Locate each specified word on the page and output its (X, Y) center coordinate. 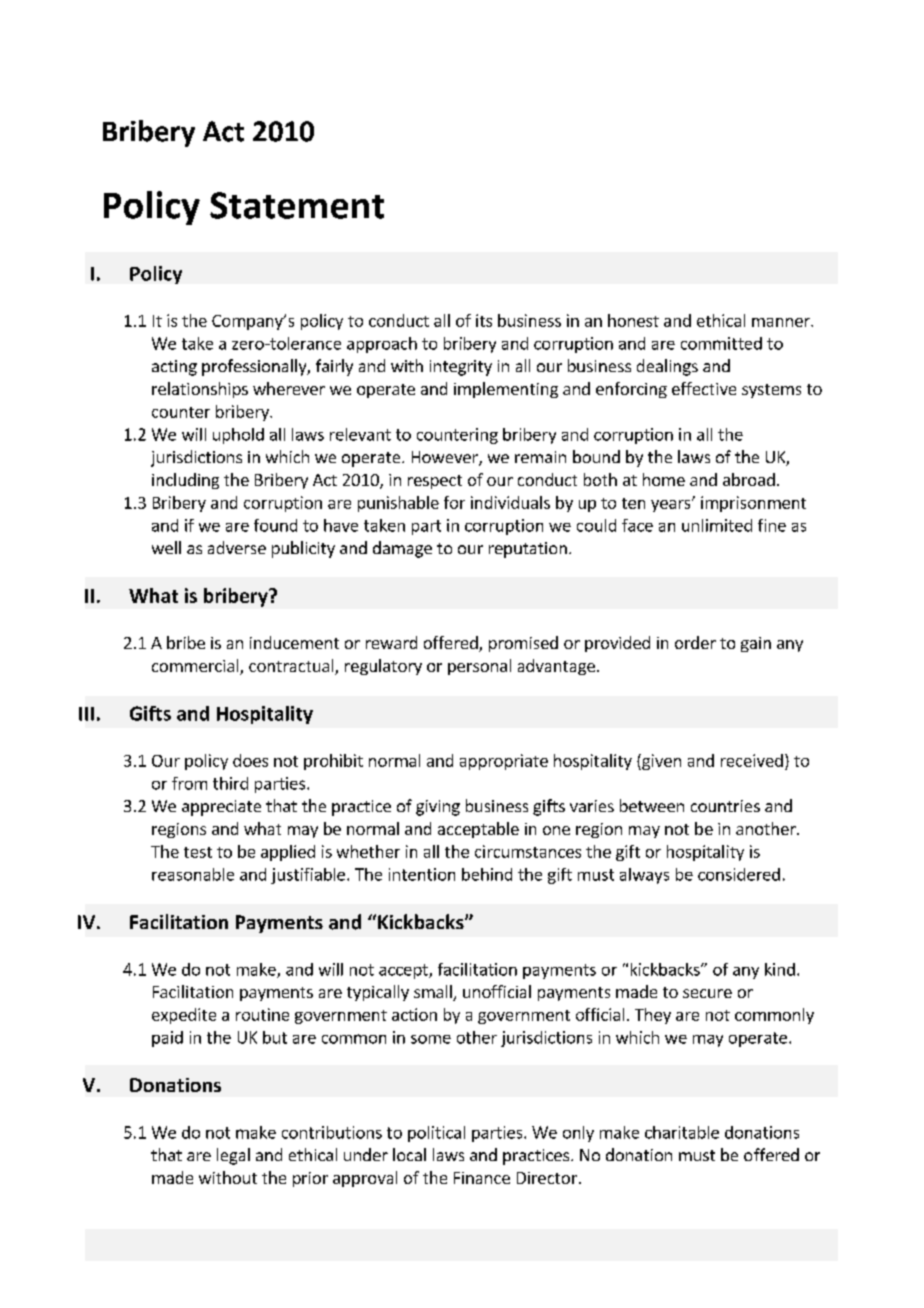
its (484, 320)
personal (479, 667)
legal (233, 1156)
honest (633, 320)
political (436, 1134)
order (695, 642)
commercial (196, 667)
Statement (297, 205)
